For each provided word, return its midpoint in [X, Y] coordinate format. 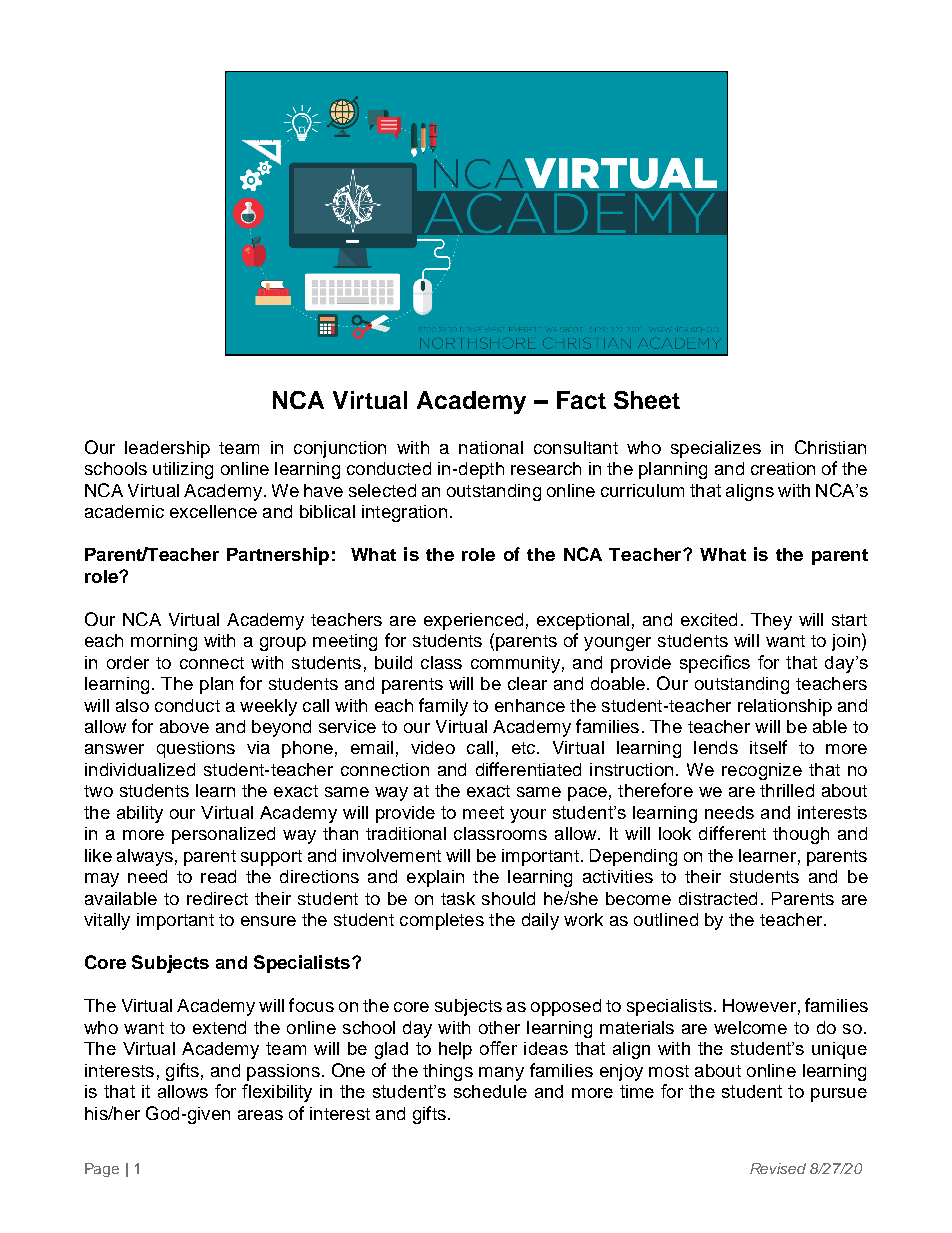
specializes [716, 449]
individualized [140, 769]
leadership [167, 449]
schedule [490, 1091]
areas [260, 1115]
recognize [762, 771]
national [491, 447]
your [528, 816]
